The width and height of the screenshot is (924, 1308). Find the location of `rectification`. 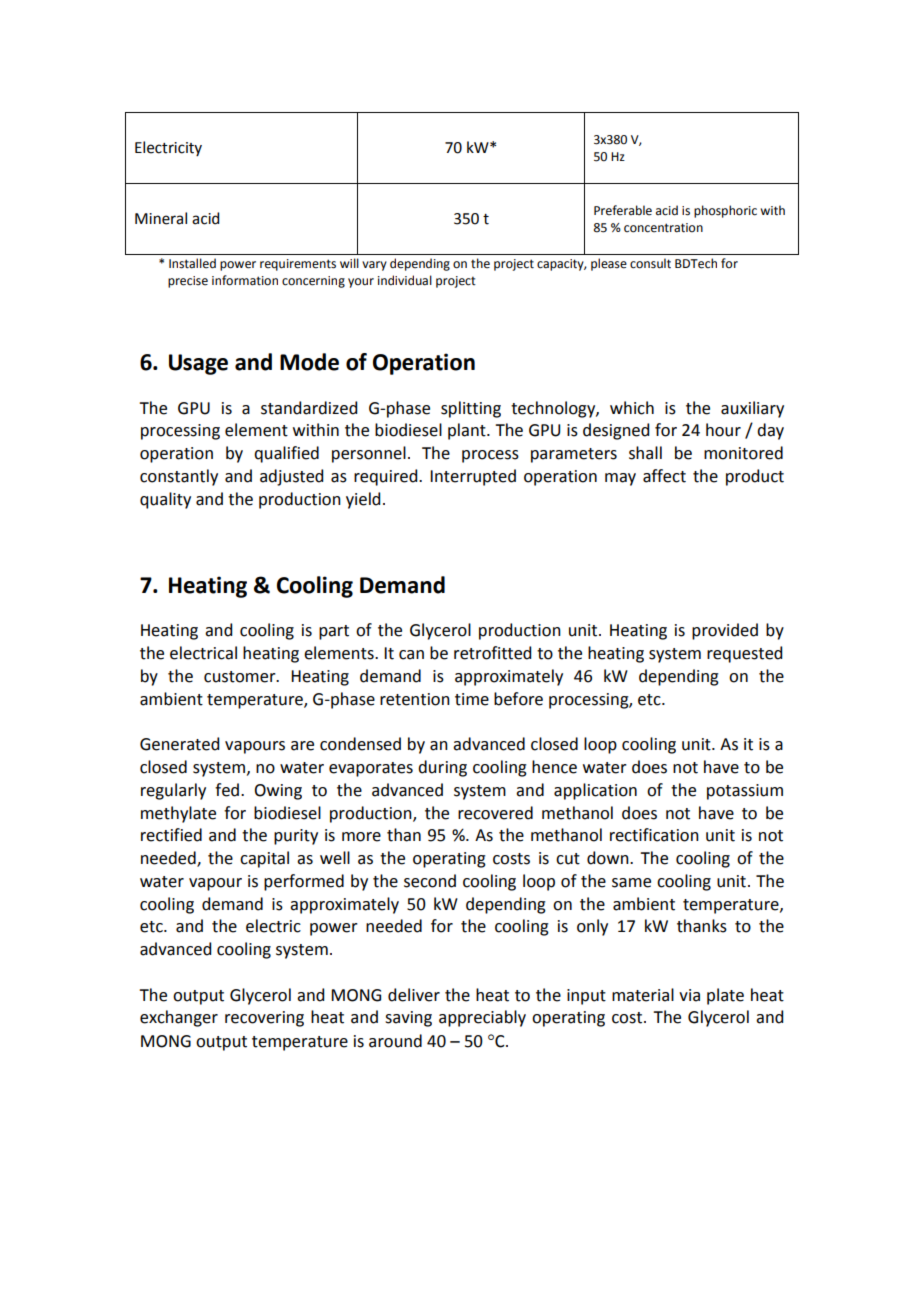

rectification is located at coordinates (654, 835).
